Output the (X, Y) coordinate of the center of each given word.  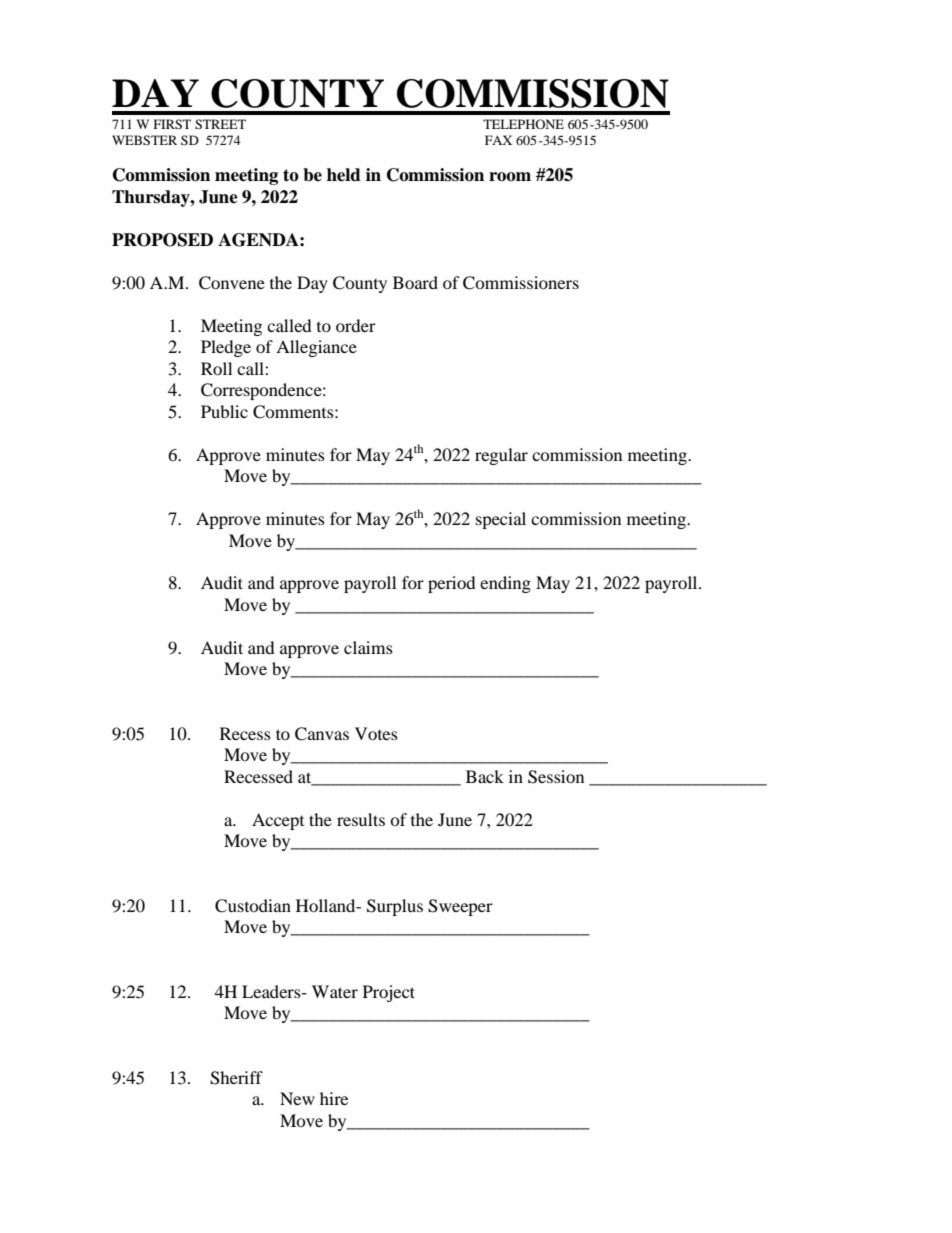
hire (334, 1098)
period (452, 584)
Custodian (253, 906)
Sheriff (236, 1078)
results (361, 819)
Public (224, 411)
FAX (498, 140)
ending (505, 584)
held (344, 175)
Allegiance (316, 348)
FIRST (172, 124)
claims (368, 647)
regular (501, 456)
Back (485, 776)
